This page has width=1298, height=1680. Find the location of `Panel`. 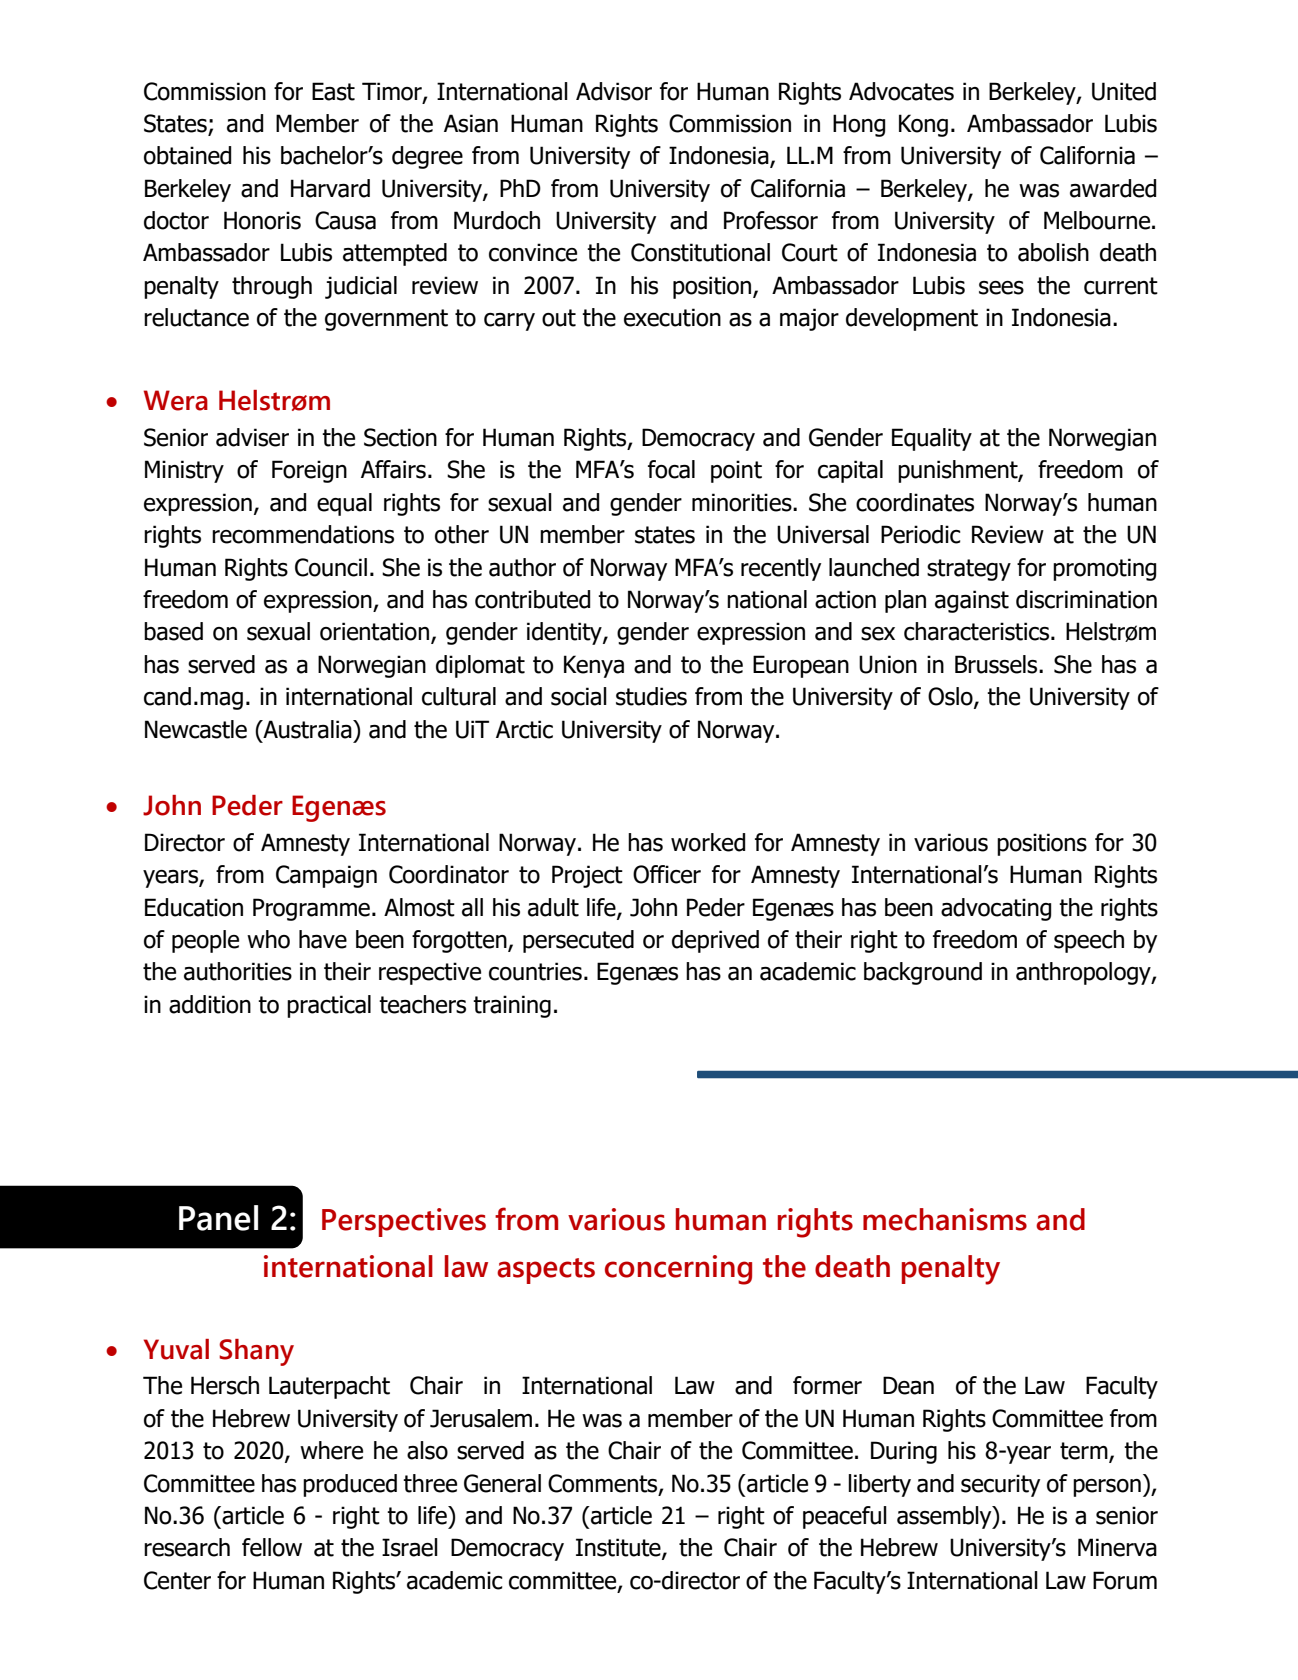

Panel is located at coordinates (218, 1218).
